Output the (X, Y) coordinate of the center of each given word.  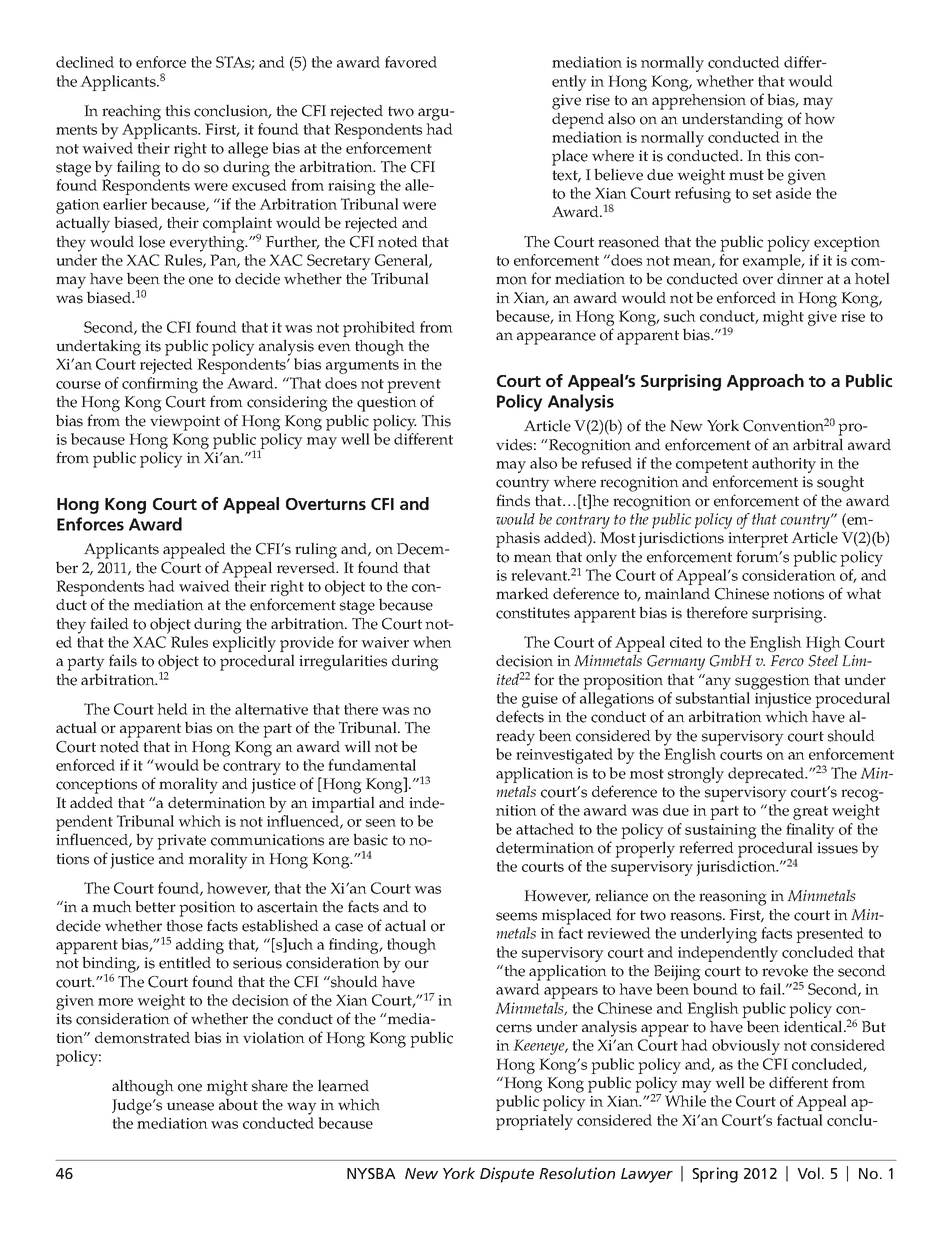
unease (190, 1106)
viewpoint (185, 423)
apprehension (699, 102)
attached (545, 829)
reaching (131, 113)
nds (517, 501)
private (181, 842)
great (810, 813)
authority (784, 465)
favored (411, 62)
